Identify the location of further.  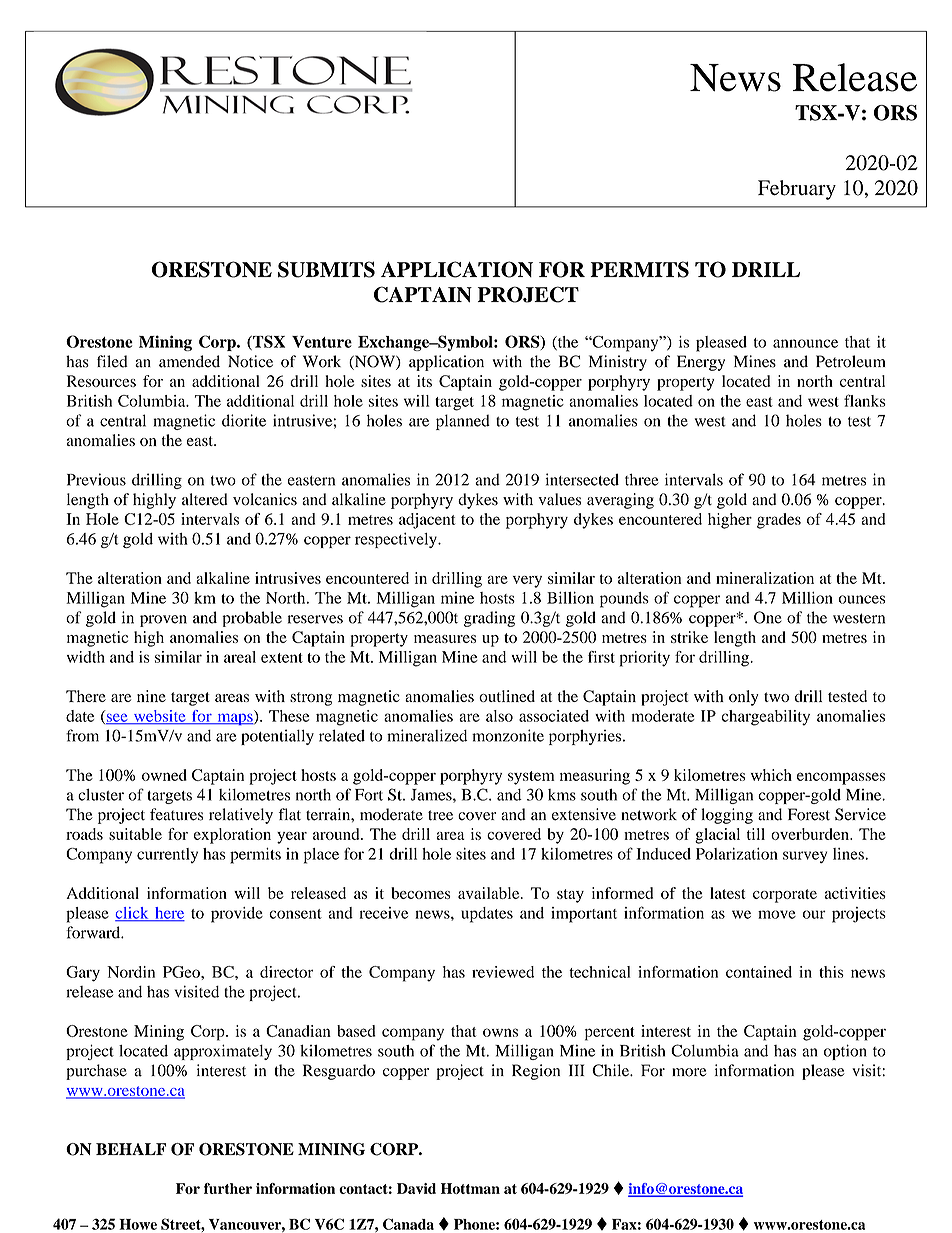
(228, 1188).
